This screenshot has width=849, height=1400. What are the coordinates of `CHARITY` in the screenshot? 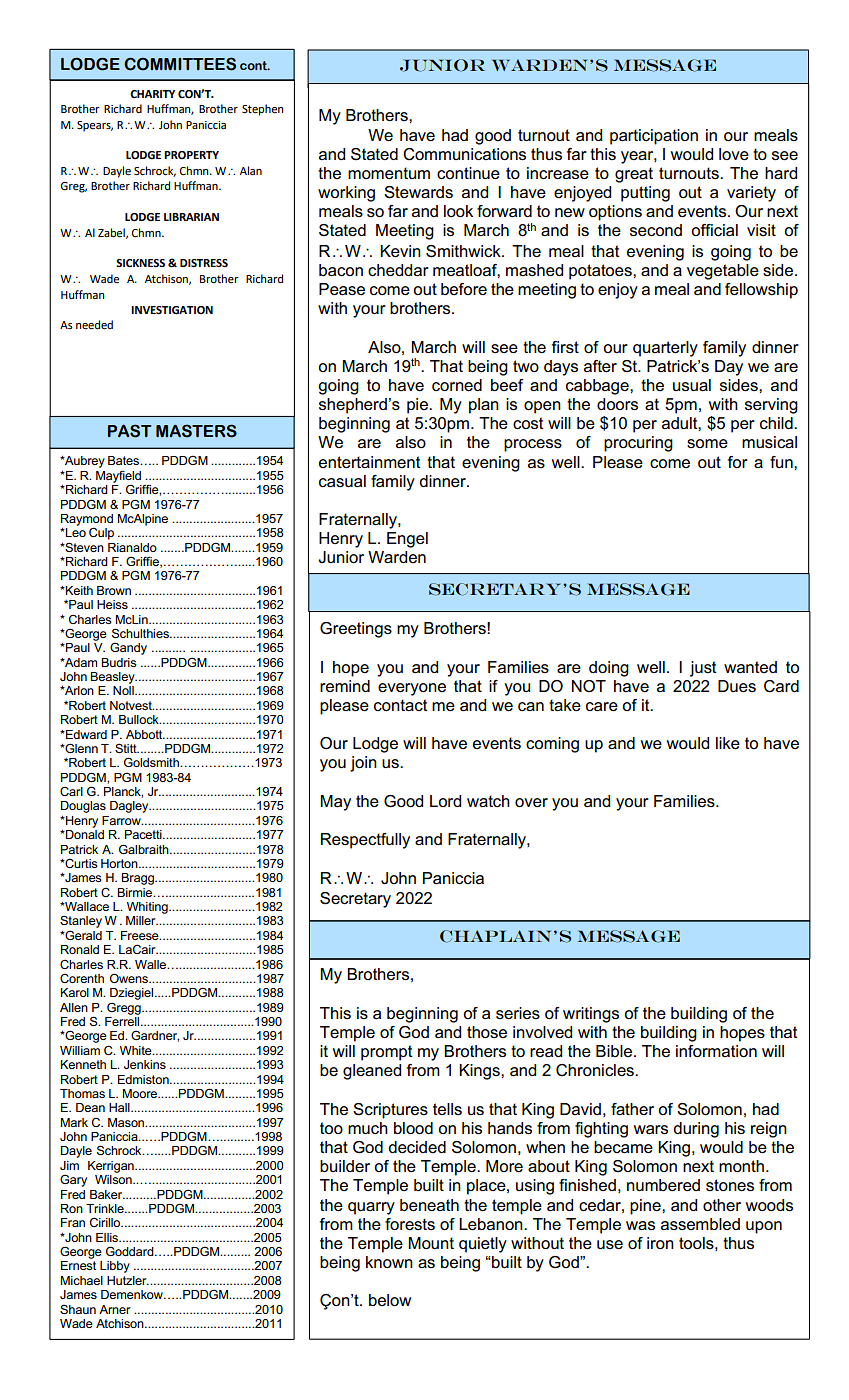 It's located at (152, 94).
